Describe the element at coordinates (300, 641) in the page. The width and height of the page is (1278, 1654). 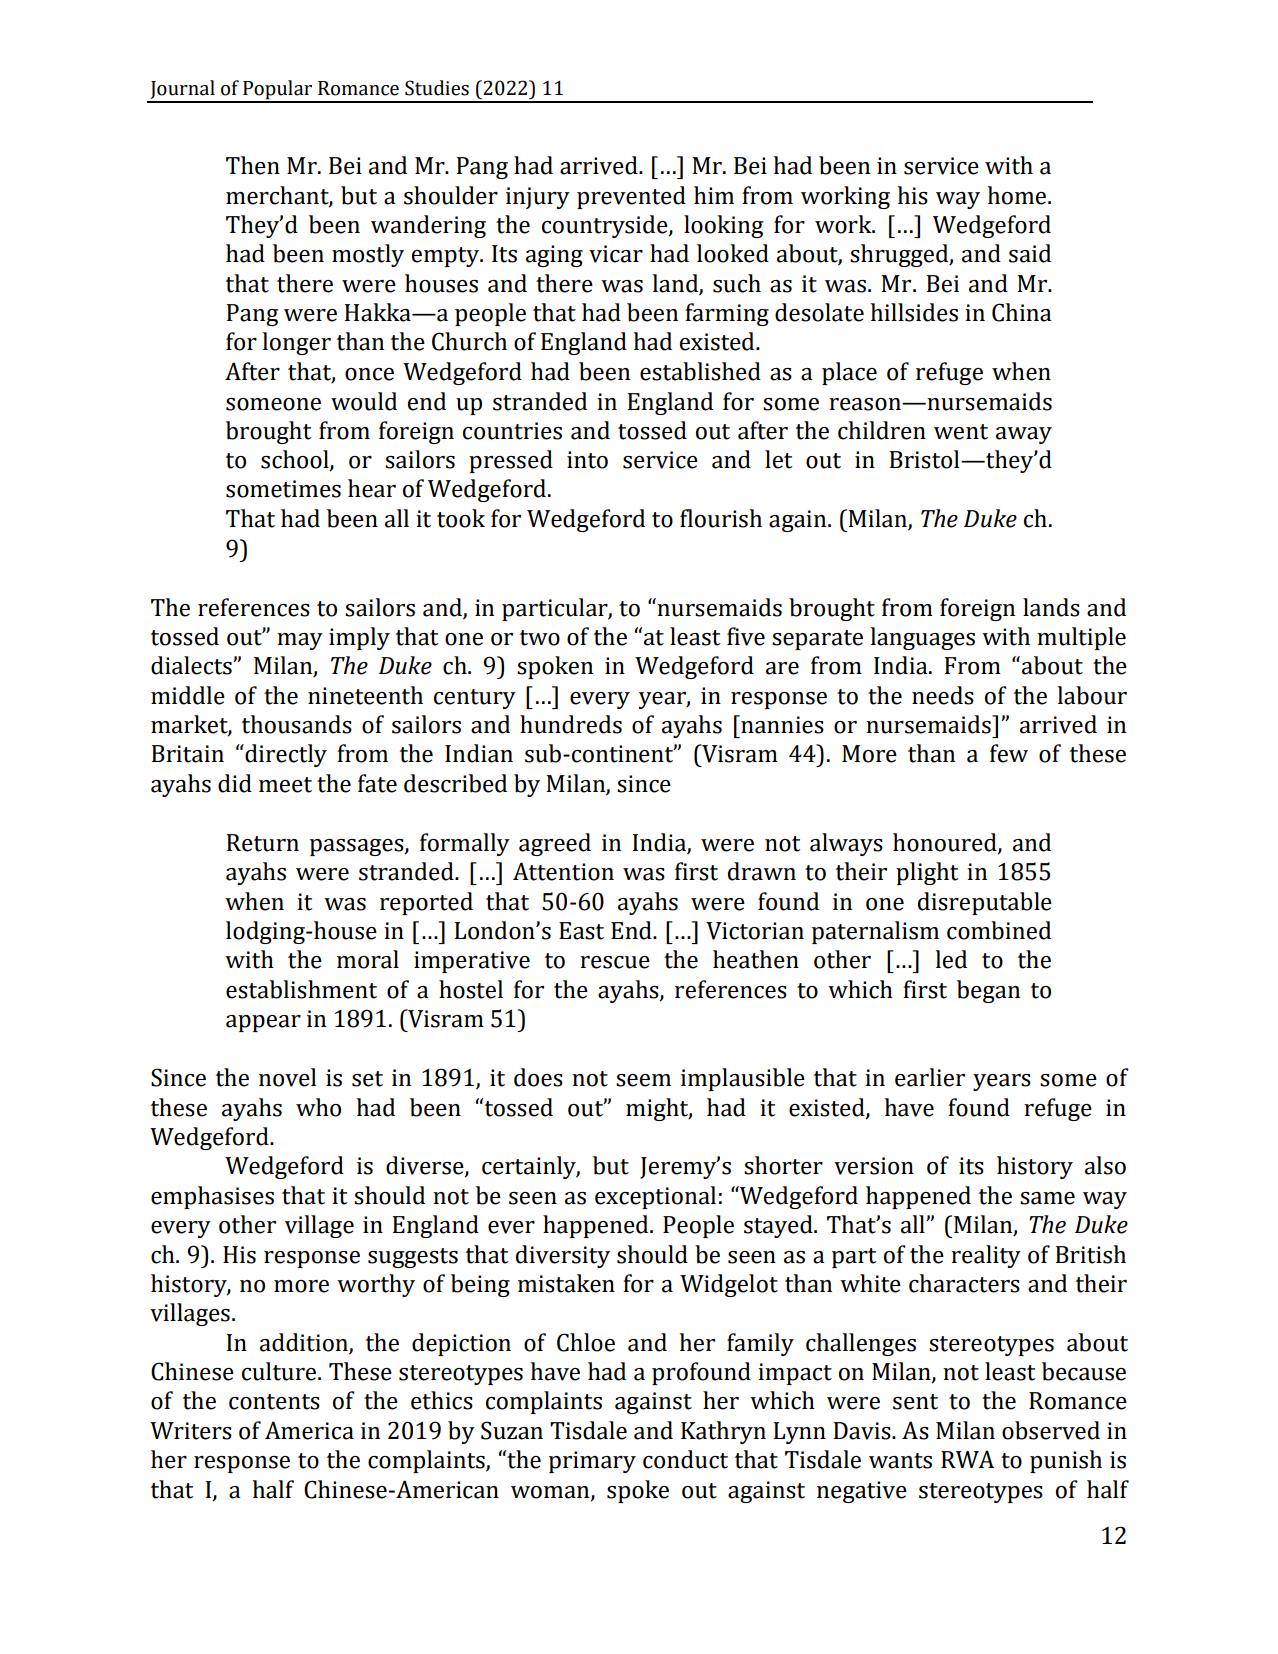
I see `may` at that location.
